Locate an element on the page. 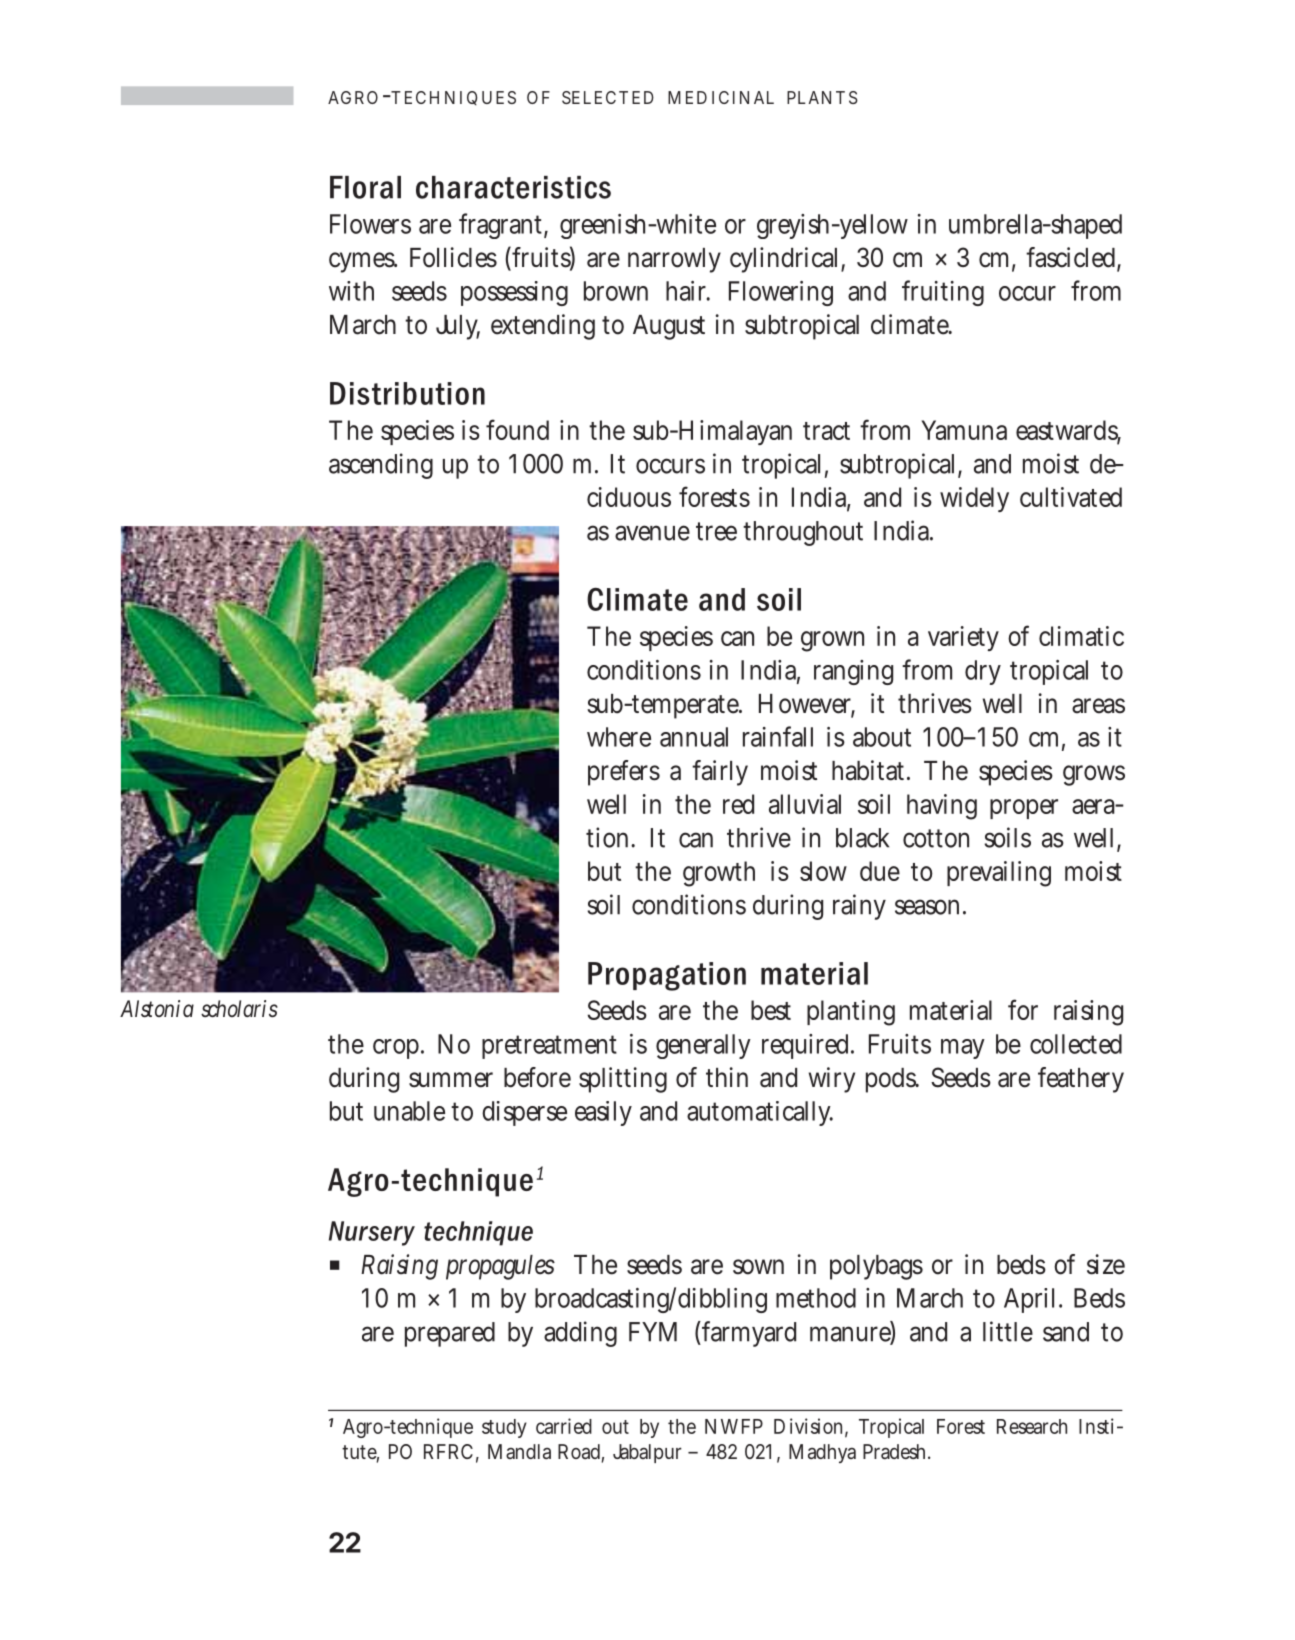 The image size is (1295, 1640). prefers is located at coordinates (624, 773).
